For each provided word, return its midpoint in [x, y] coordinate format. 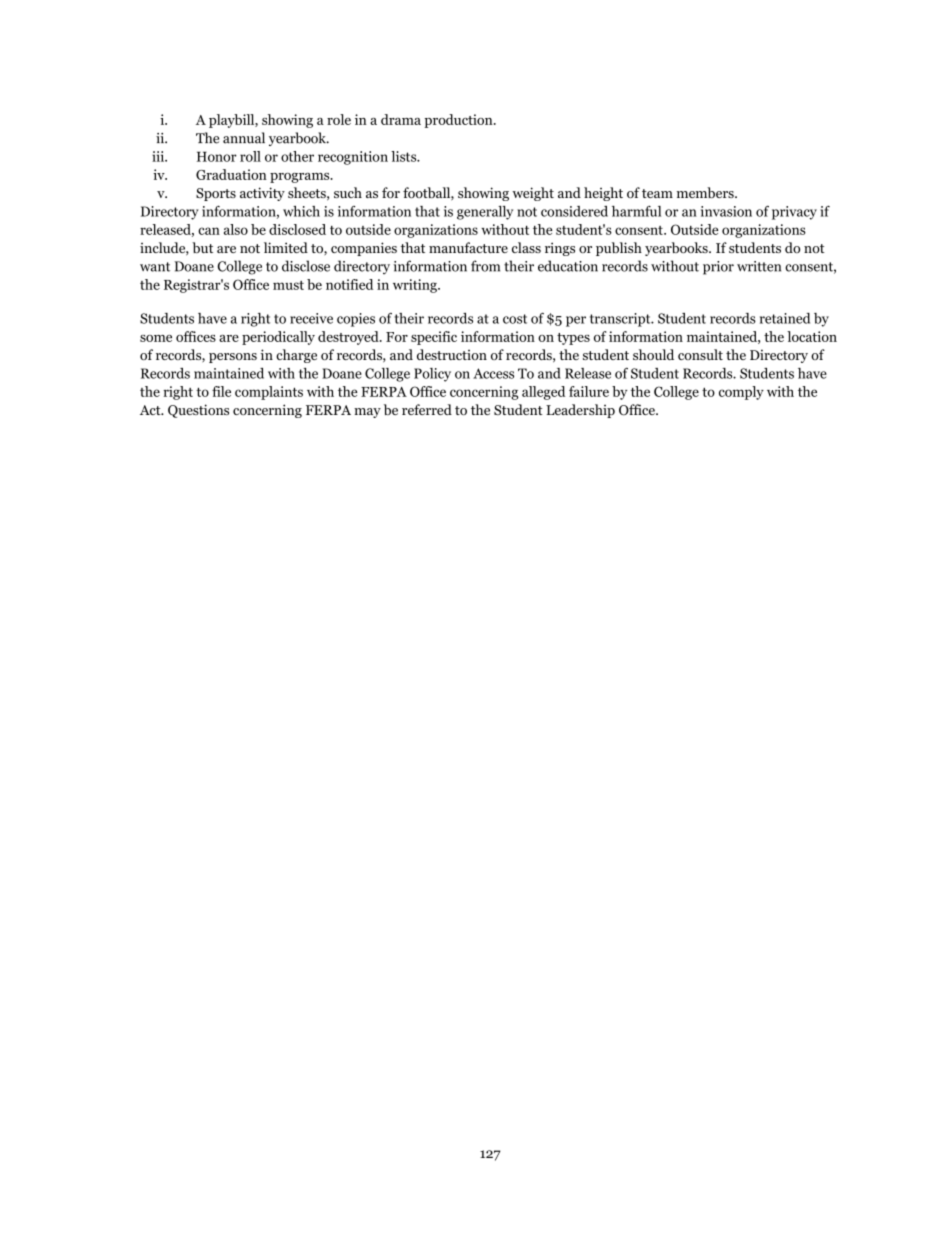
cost [515, 319]
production [459, 121]
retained [785, 318]
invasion [726, 211]
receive [311, 318]
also [236, 229]
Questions [198, 411]
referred [427, 409]
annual [244, 138]
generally [485, 213]
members [706, 192]
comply [741, 393]
